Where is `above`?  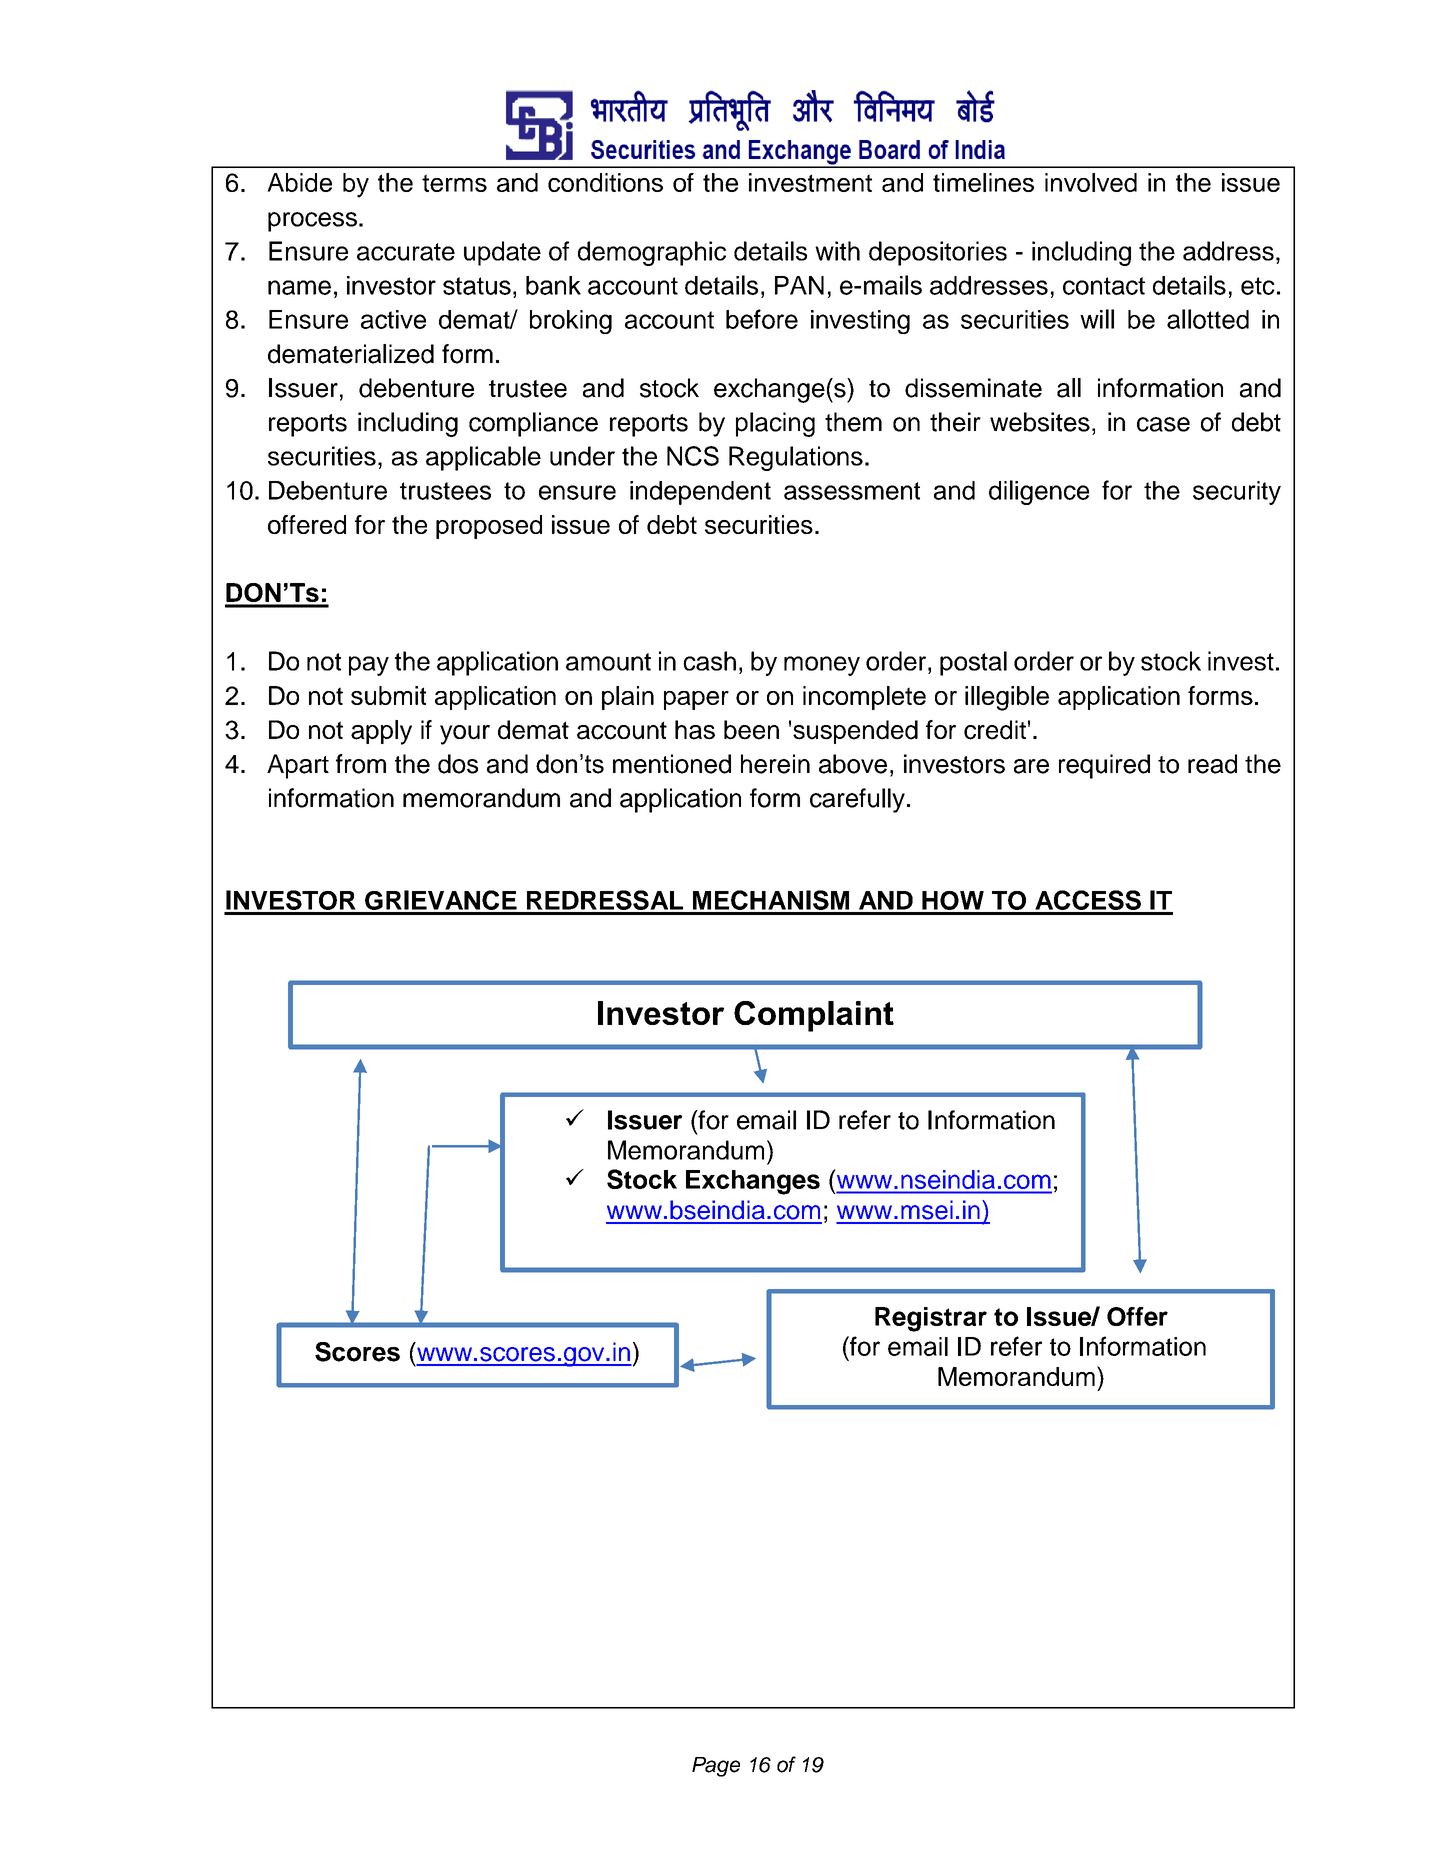 above is located at coordinates (853, 764).
